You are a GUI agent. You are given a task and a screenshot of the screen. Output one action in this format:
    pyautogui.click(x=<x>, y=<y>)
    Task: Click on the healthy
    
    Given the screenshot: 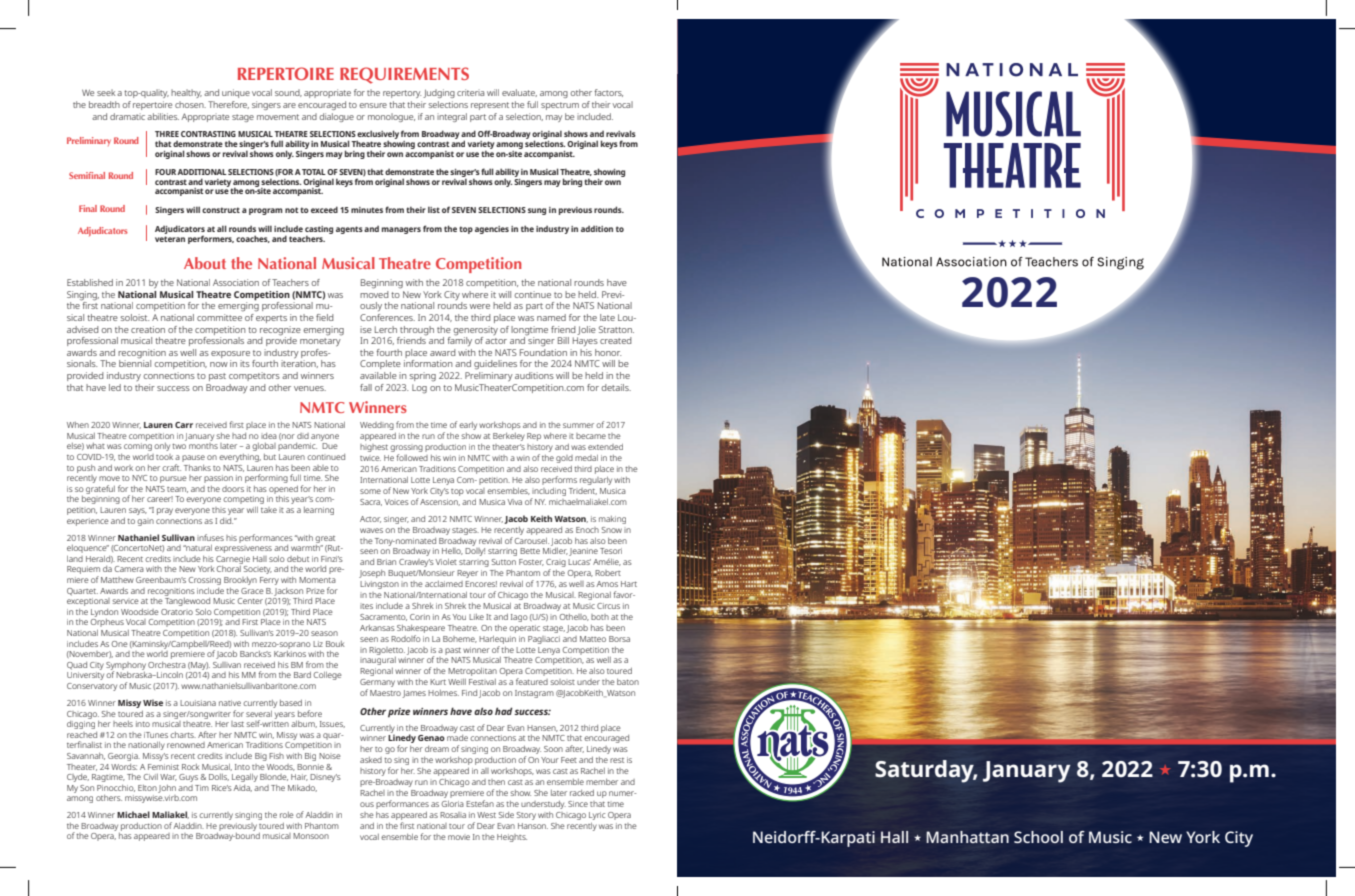 What is the action you would take?
    pyautogui.click(x=186, y=93)
